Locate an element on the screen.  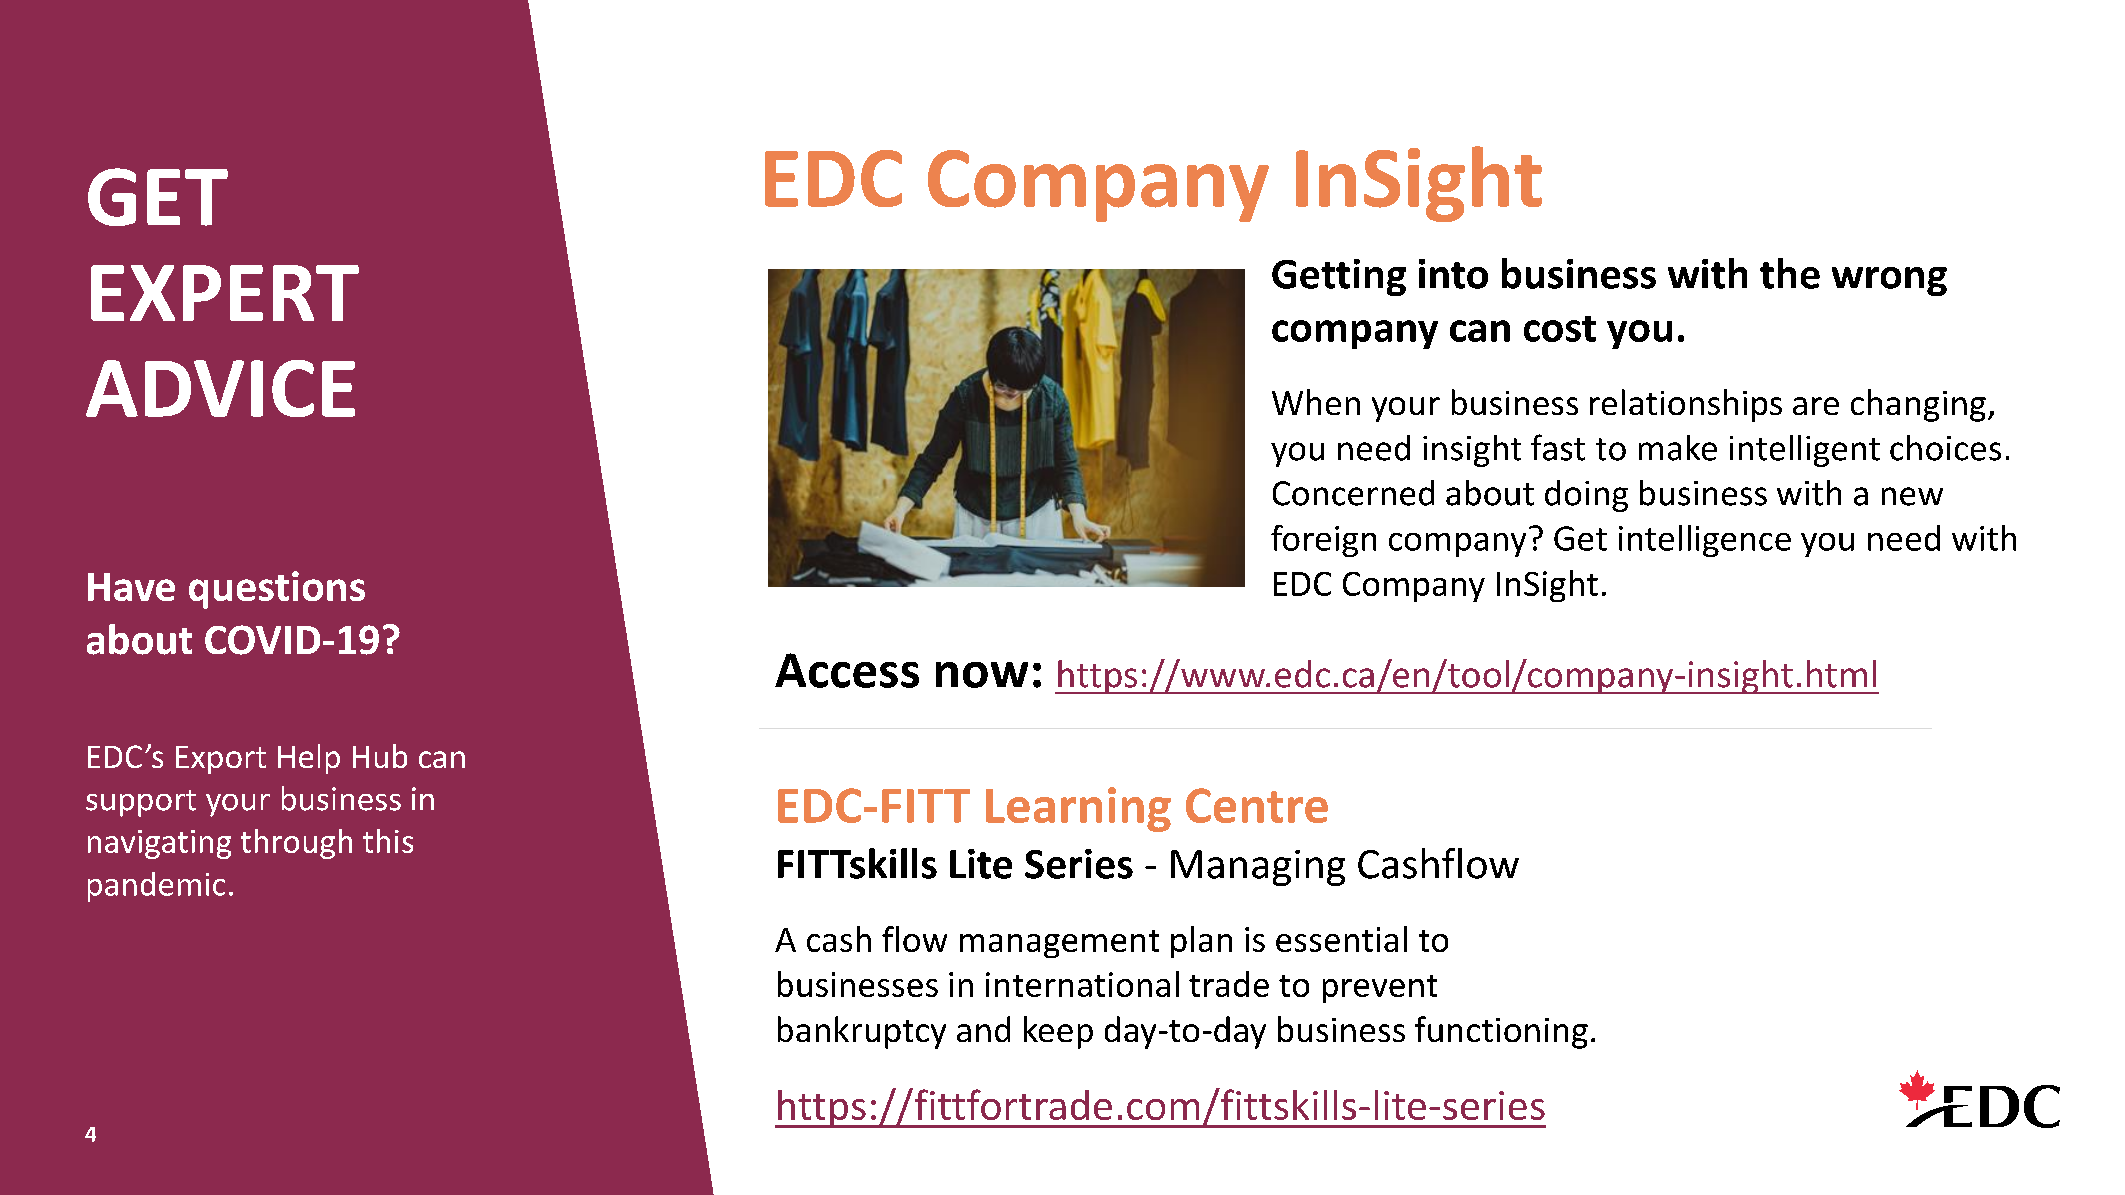
Getting is located at coordinates (1339, 277).
